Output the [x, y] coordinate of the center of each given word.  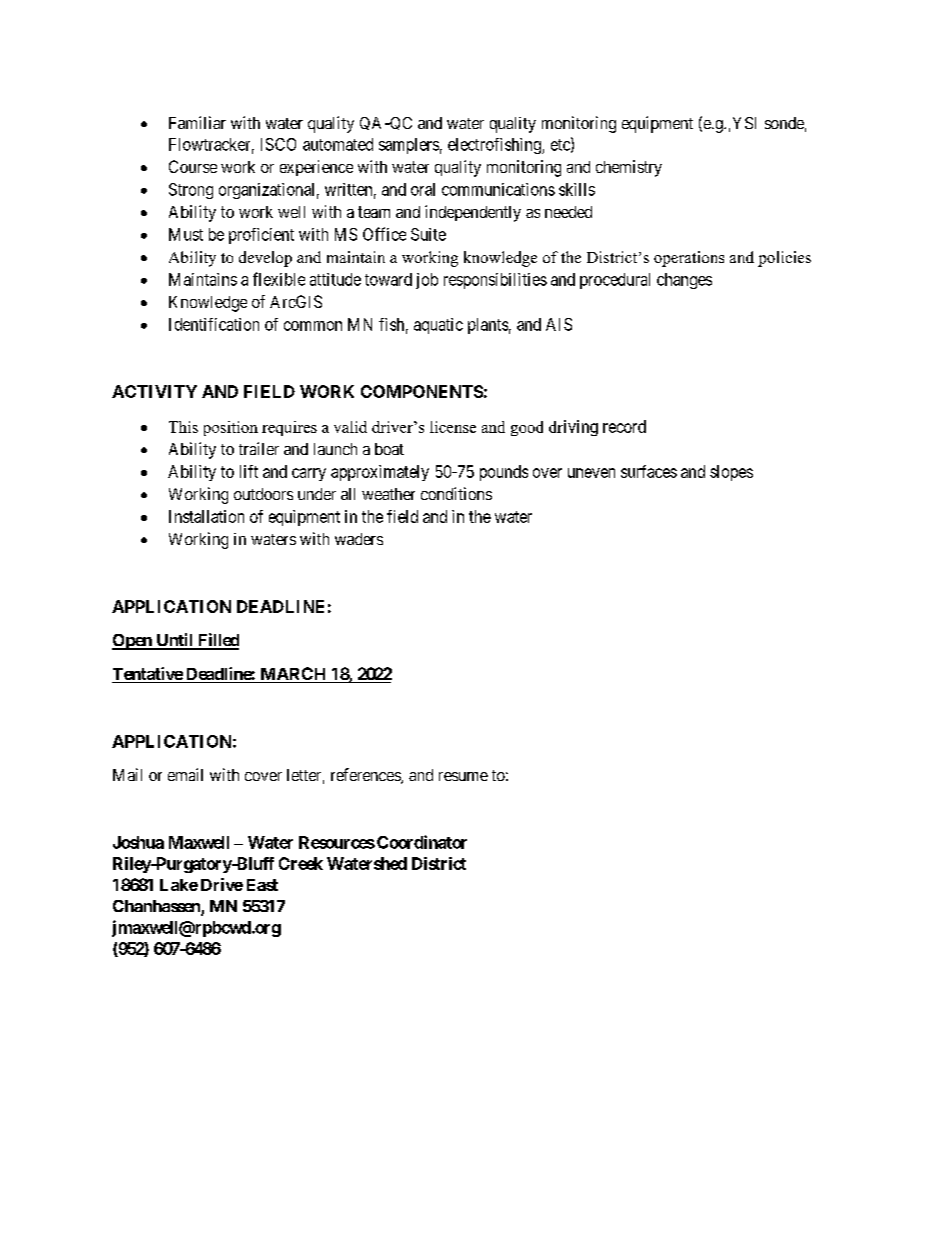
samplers [409, 146]
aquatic [438, 326]
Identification [214, 324]
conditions [456, 493]
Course [193, 166]
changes [684, 281]
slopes [731, 473]
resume [463, 776]
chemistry [629, 168]
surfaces [649, 471]
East [262, 885]
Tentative [148, 675]
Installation [206, 516]
